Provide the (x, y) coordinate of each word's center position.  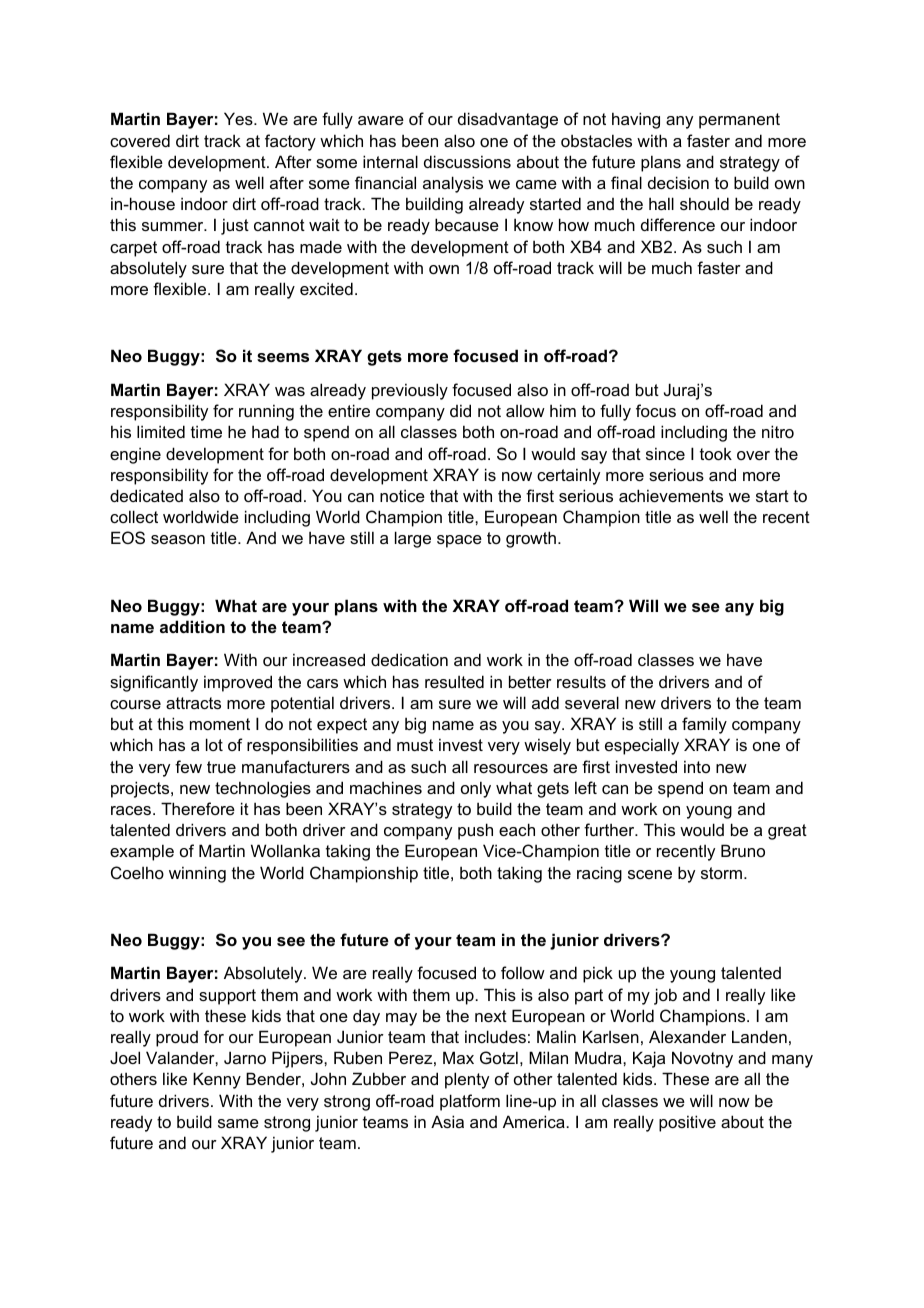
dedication (409, 659)
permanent (739, 121)
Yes (239, 118)
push (475, 831)
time (206, 431)
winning (197, 874)
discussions (467, 161)
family (704, 725)
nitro (778, 431)
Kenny (217, 1080)
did (460, 410)
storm (721, 873)
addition (192, 626)
